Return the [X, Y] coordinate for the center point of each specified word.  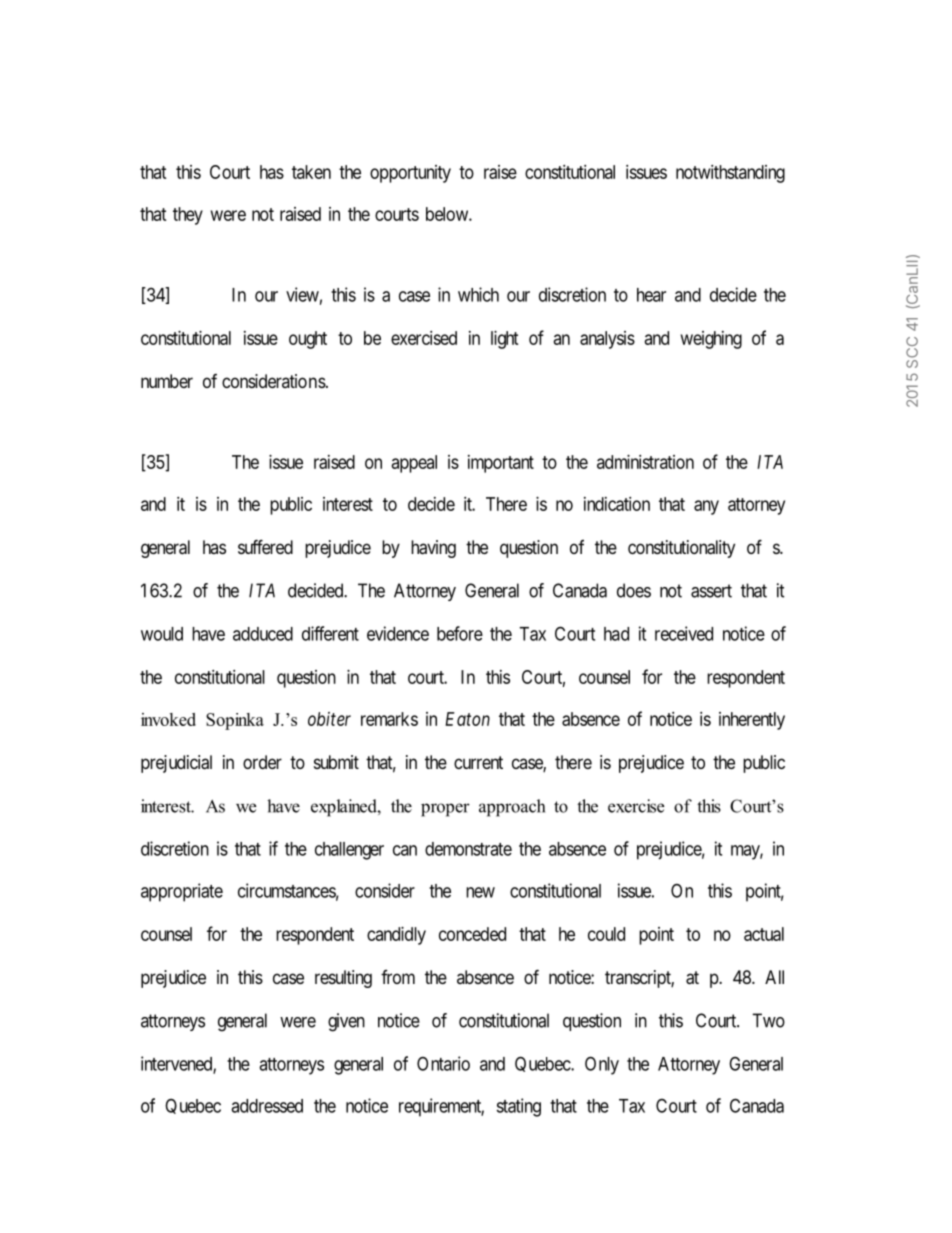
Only [602, 1065]
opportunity [410, 174]
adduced [263, 634]
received [684, 633]
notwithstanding [730, 174]
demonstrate [468, 849]
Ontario [443, 1063]
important [501, 464]
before [460, 633]
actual [764, 934]
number [167, 381]
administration [645, 462]
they [188, 216]
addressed [267, 1106]
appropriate [182, 892]
